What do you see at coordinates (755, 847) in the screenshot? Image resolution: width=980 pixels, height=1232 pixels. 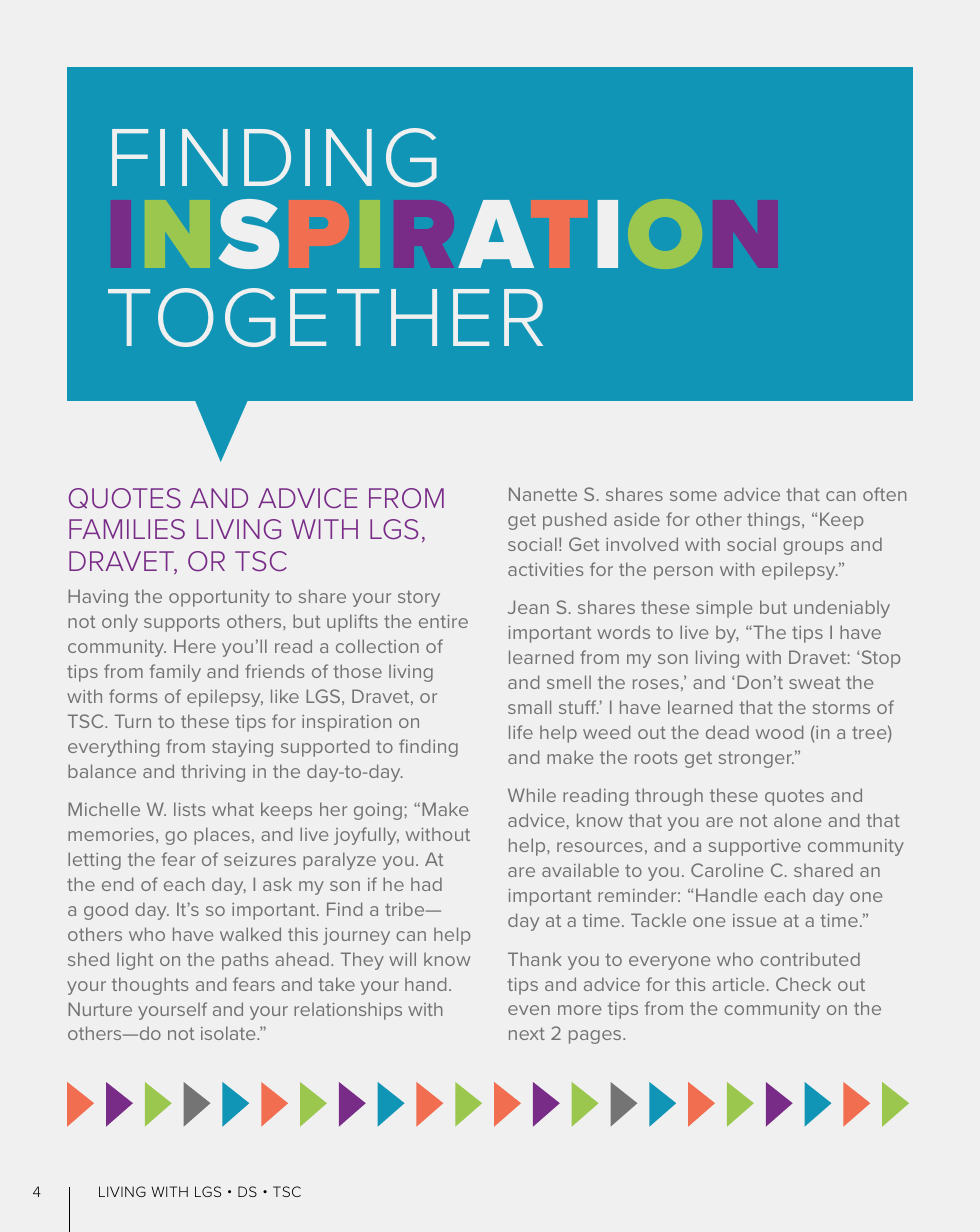 I see `supportive` at bounding box center [755, 847].
